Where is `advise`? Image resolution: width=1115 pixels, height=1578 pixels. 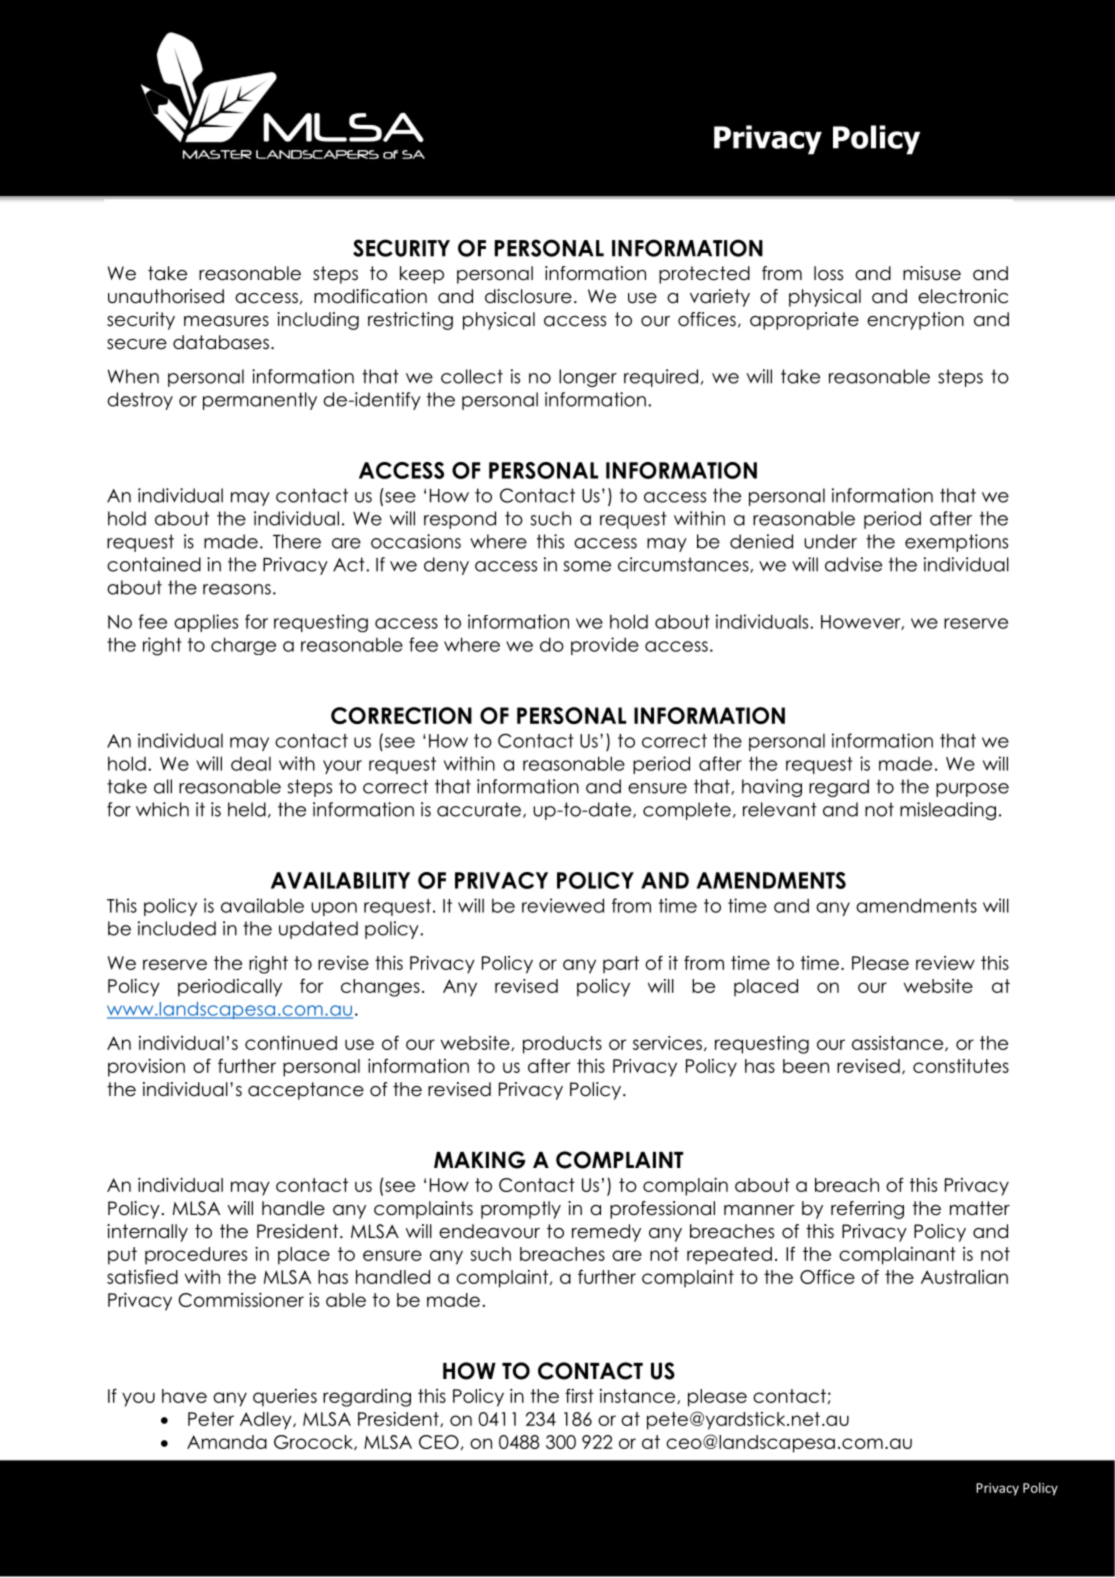
advise is located at coordinates (853, 564).
